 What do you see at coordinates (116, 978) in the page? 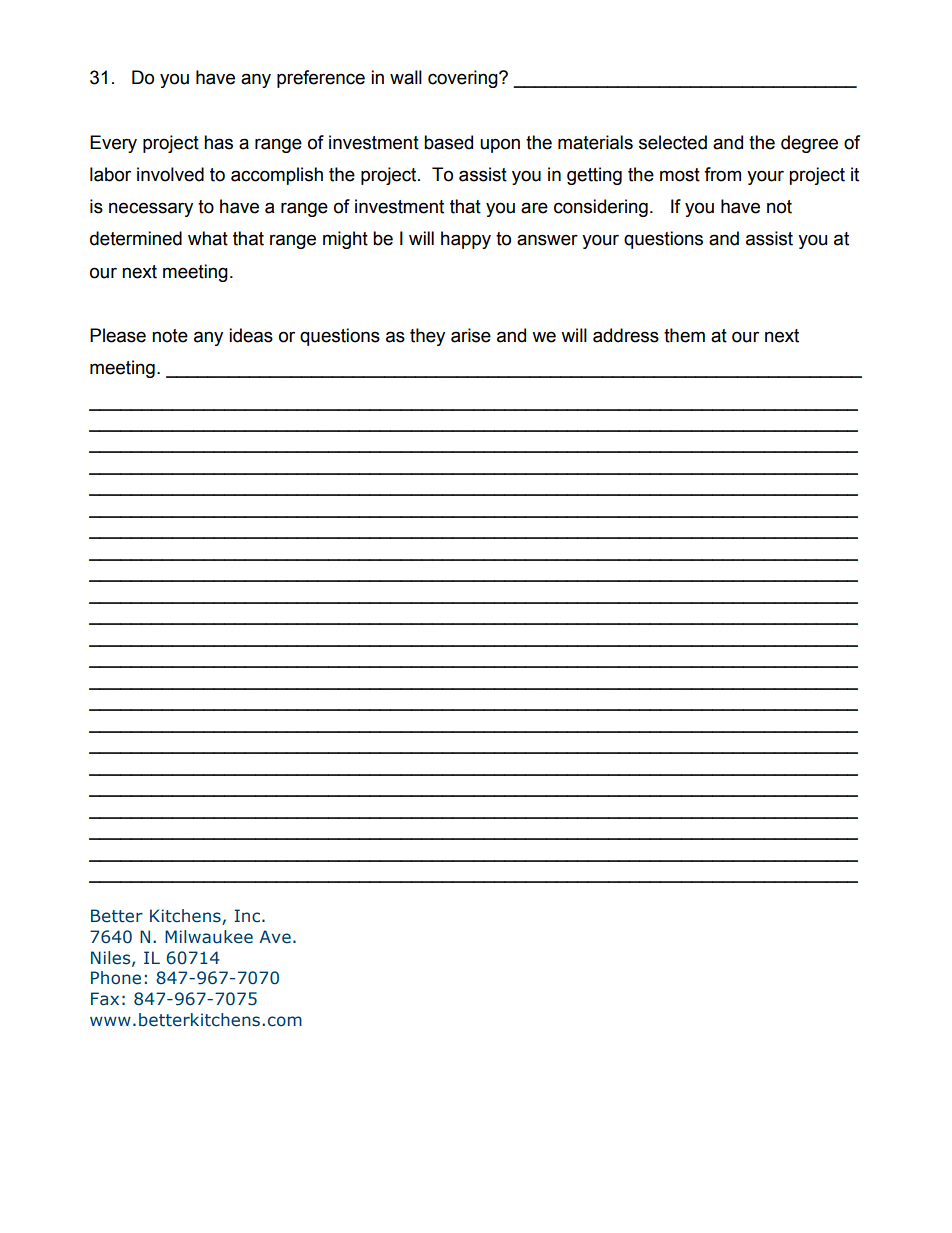
I see `Phone` at bounding box center [116, 978].
